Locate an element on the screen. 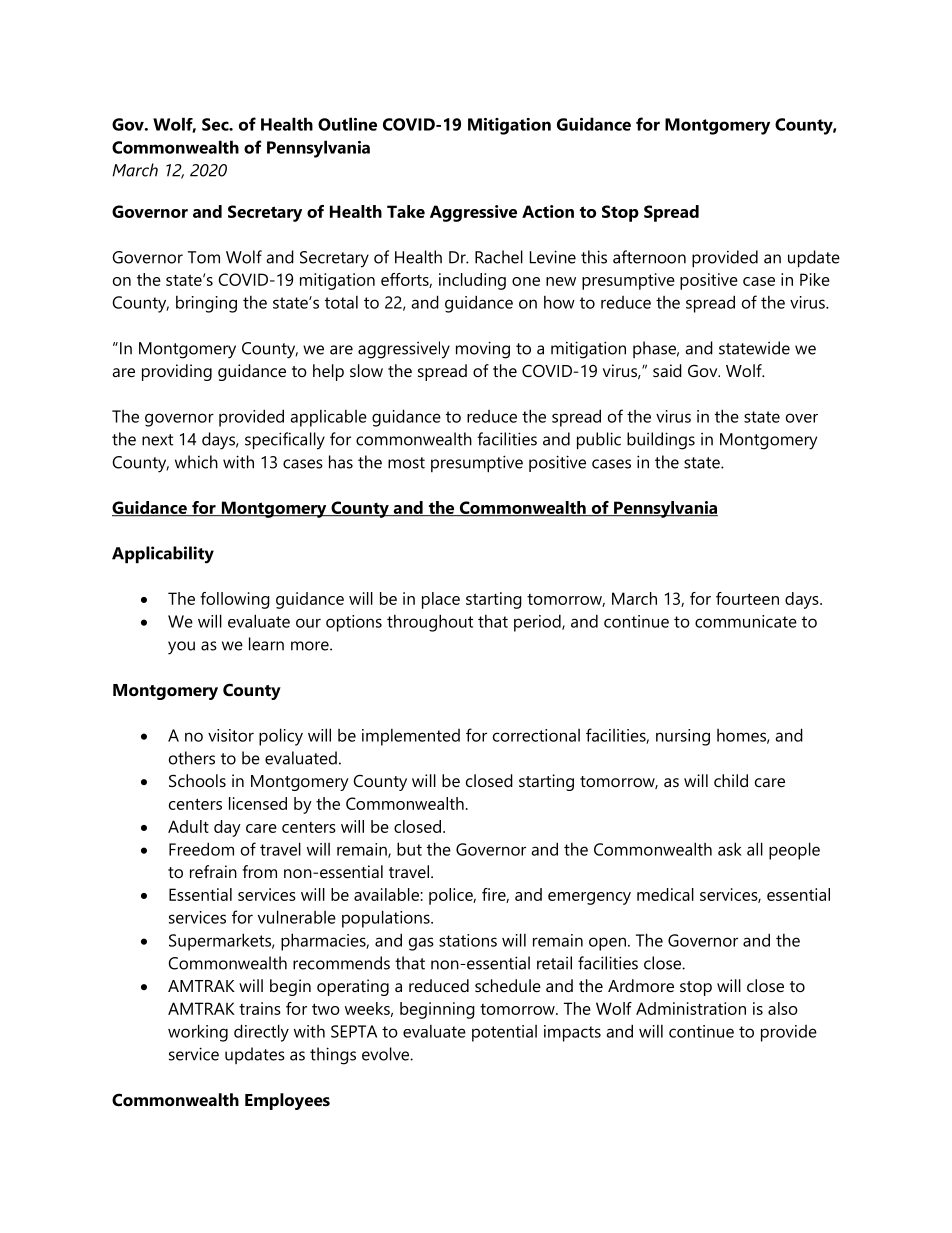 The width and height of the screenshot is (952, 1233). phase is located at coordinates (656, 349).
